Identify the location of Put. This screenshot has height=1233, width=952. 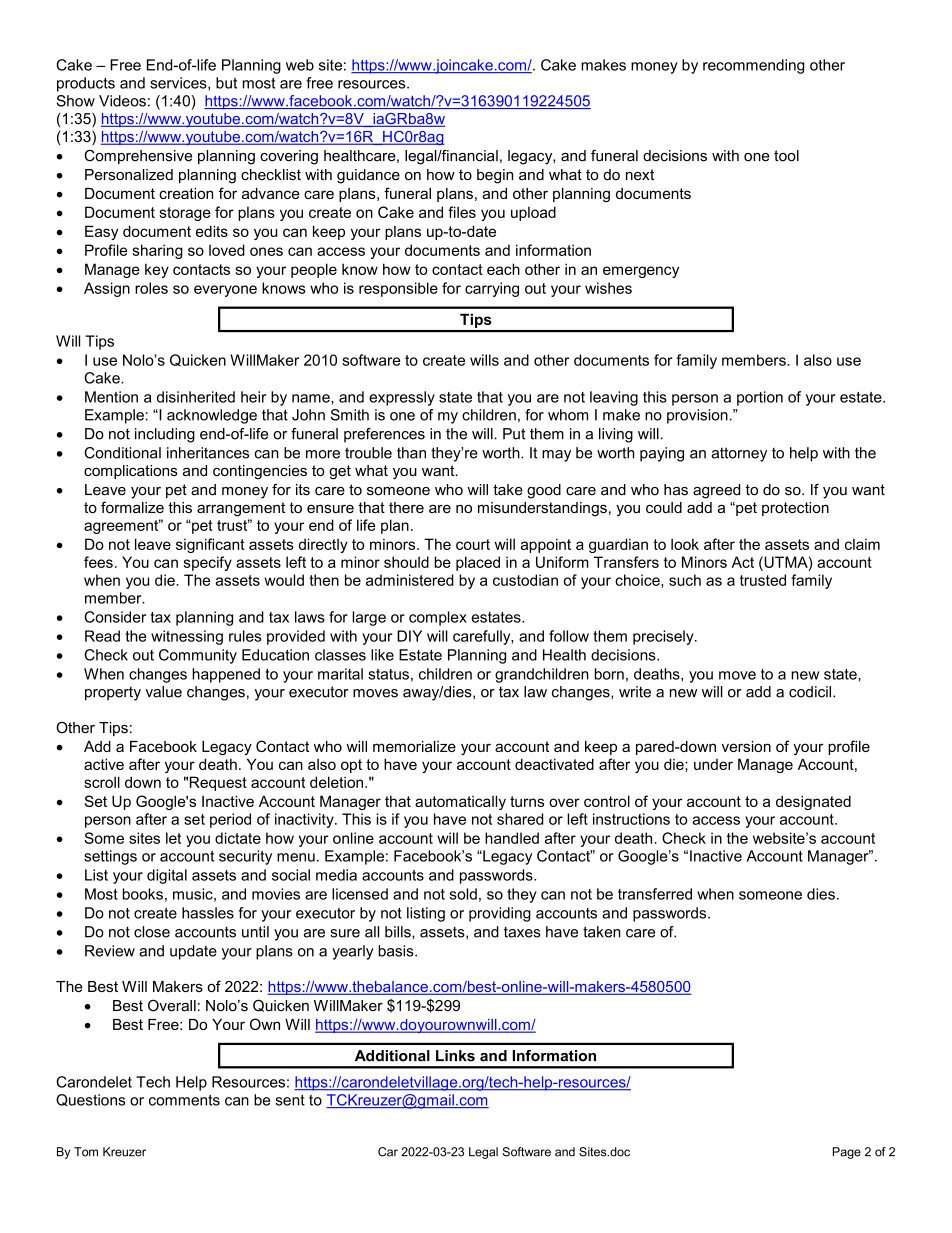
(514, 434).
